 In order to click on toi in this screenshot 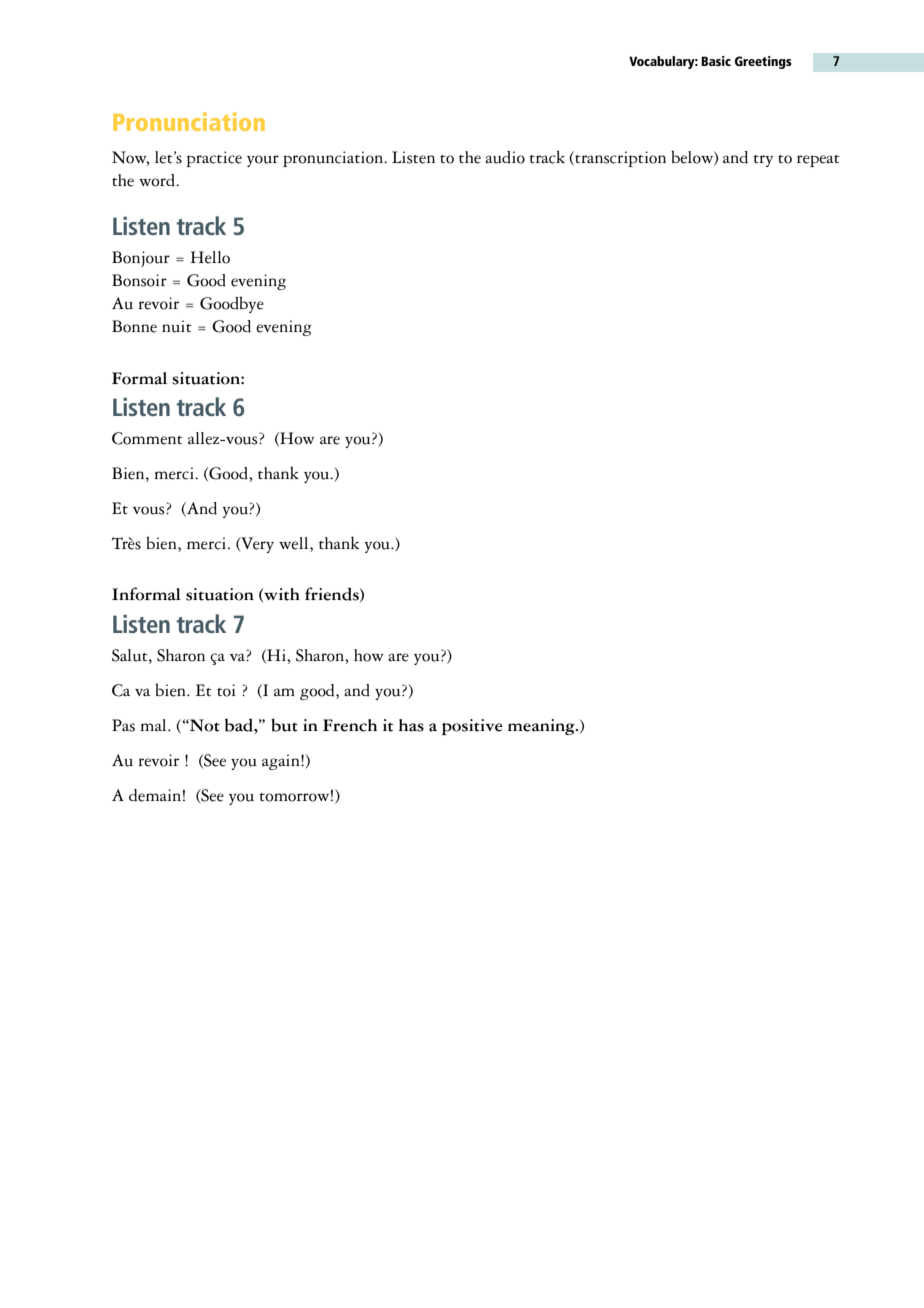, I will do `click(226, 690)`.
